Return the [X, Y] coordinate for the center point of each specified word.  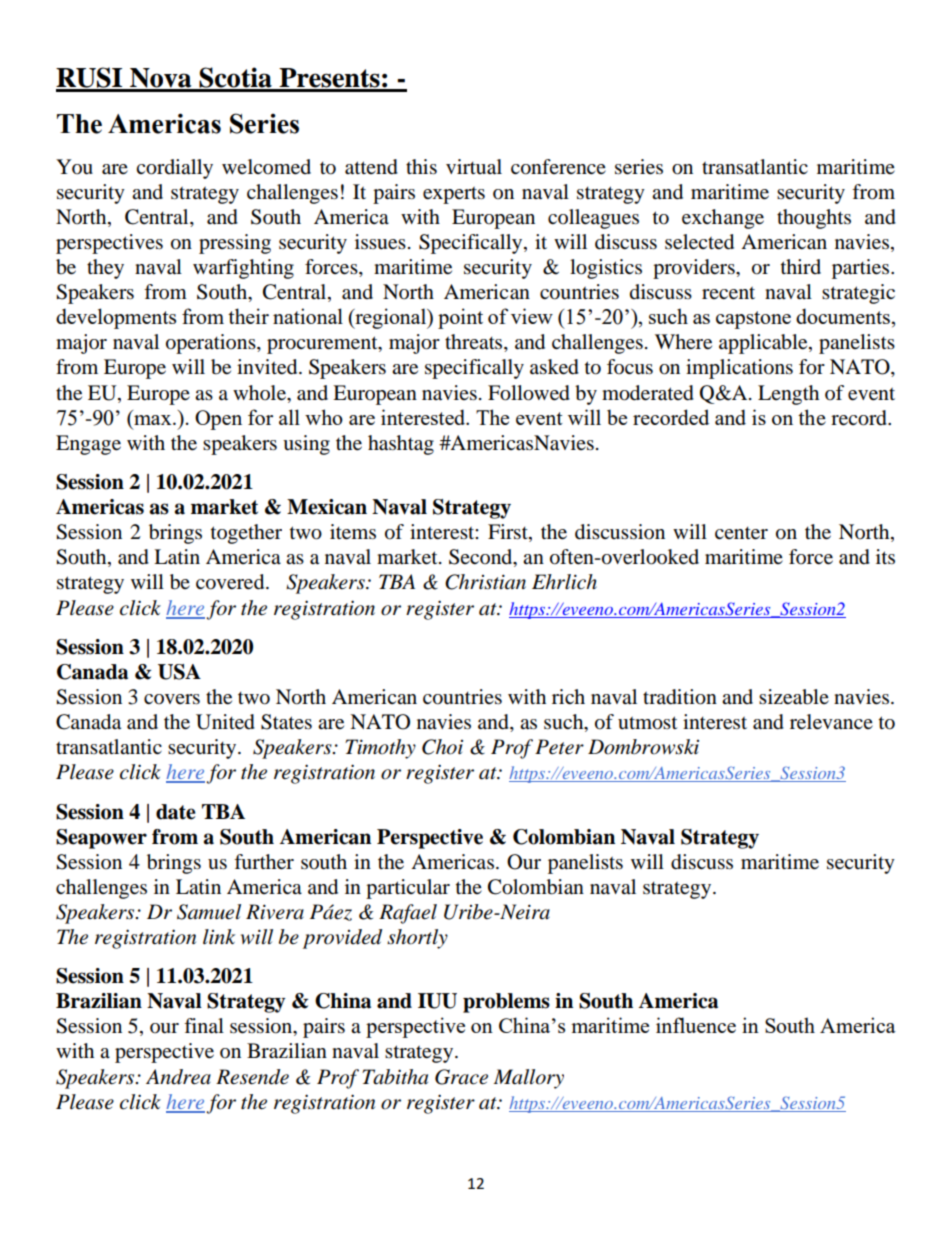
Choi [442, 747]
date [176, 812]
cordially [174, 169]
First [509, 533]
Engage [88, 445]
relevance [831, 722]
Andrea [178, 1077]
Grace [461, 1077]
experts [454, 195]
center [741, 533]
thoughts [814, 219]
